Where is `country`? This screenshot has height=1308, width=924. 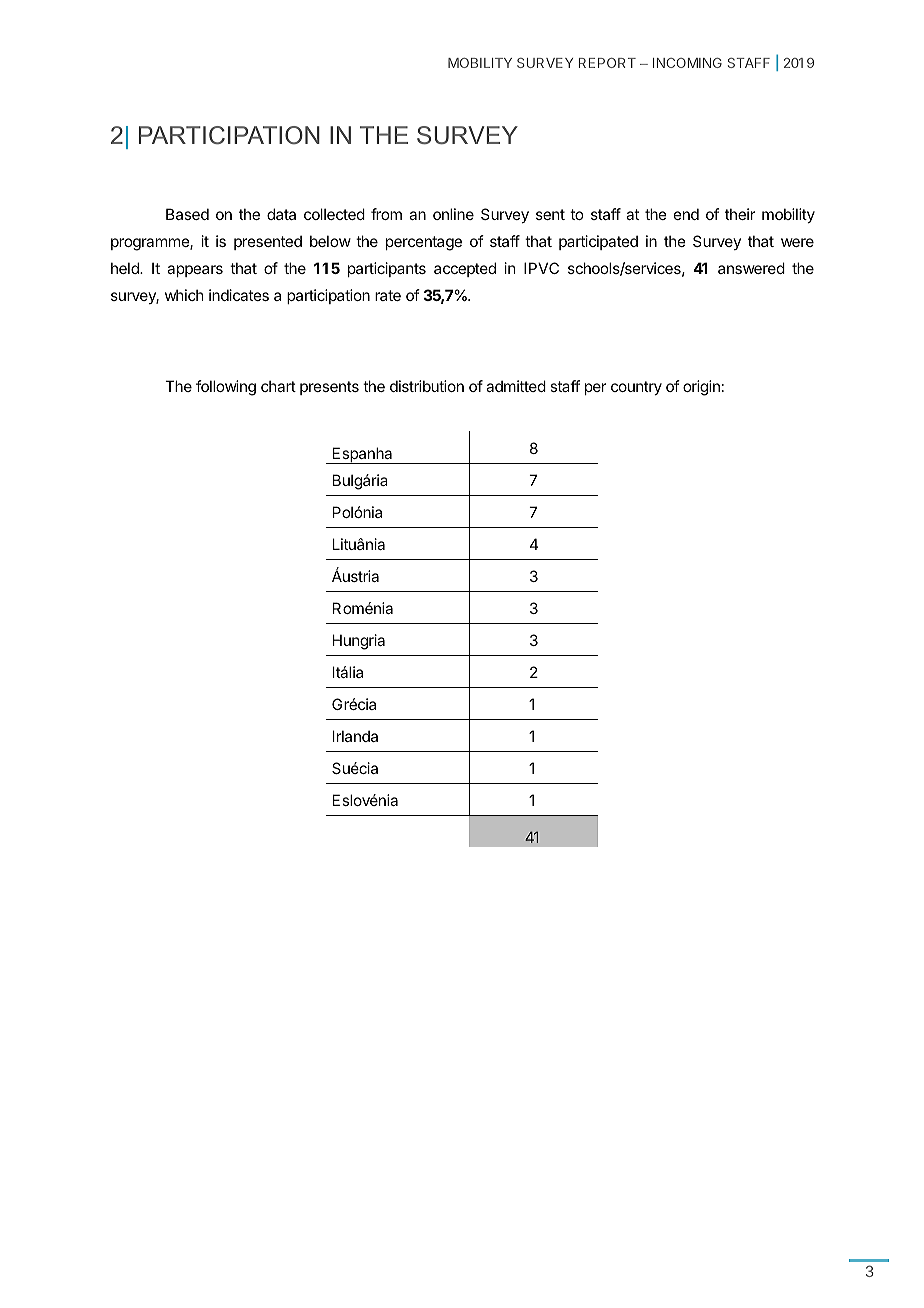 country is located at coordinates (636, 388).
